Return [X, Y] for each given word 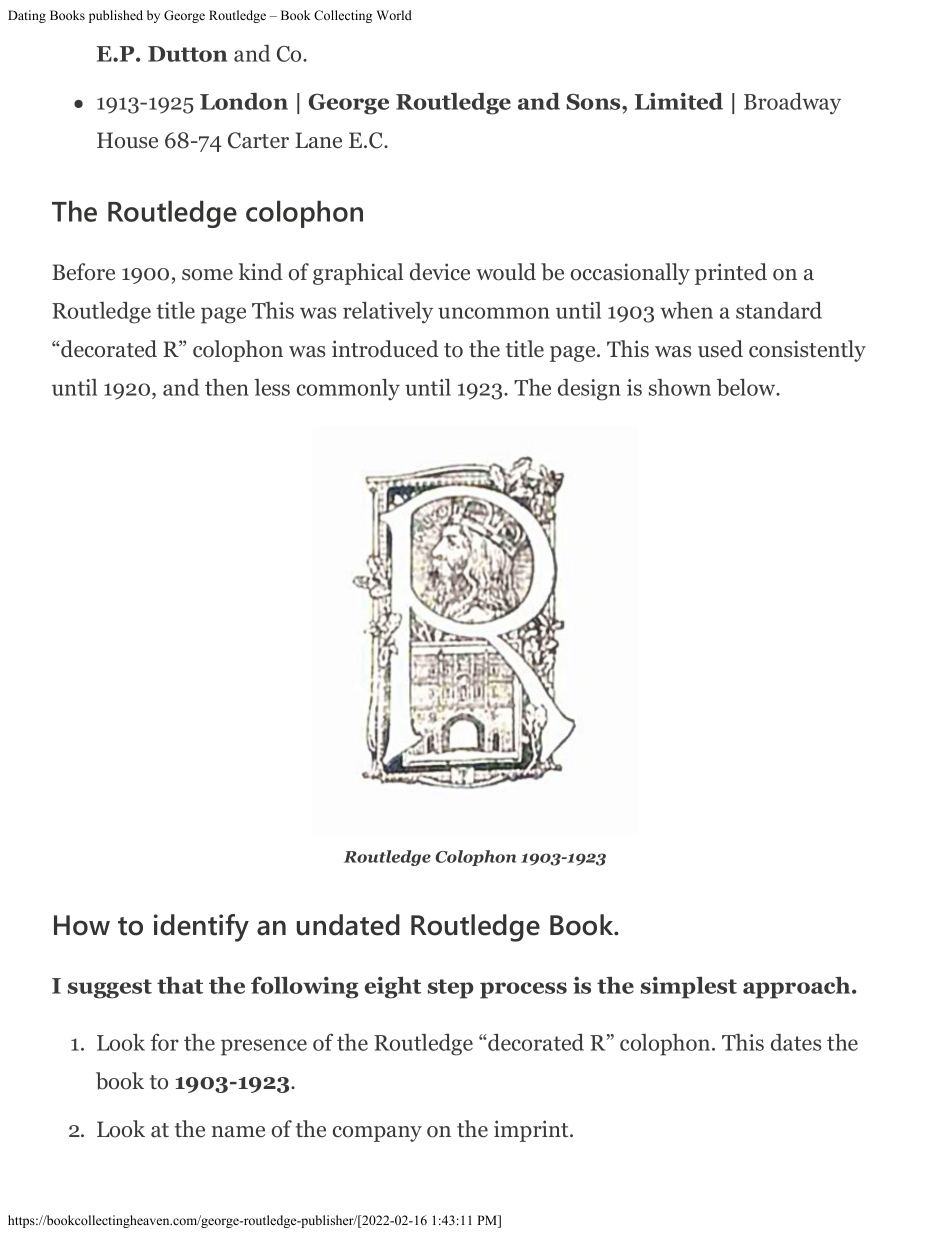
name [238, 1132]
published [116, 16]
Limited [679, 101]
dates [796, 1042]
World [394, 15]
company [377, 1134]
